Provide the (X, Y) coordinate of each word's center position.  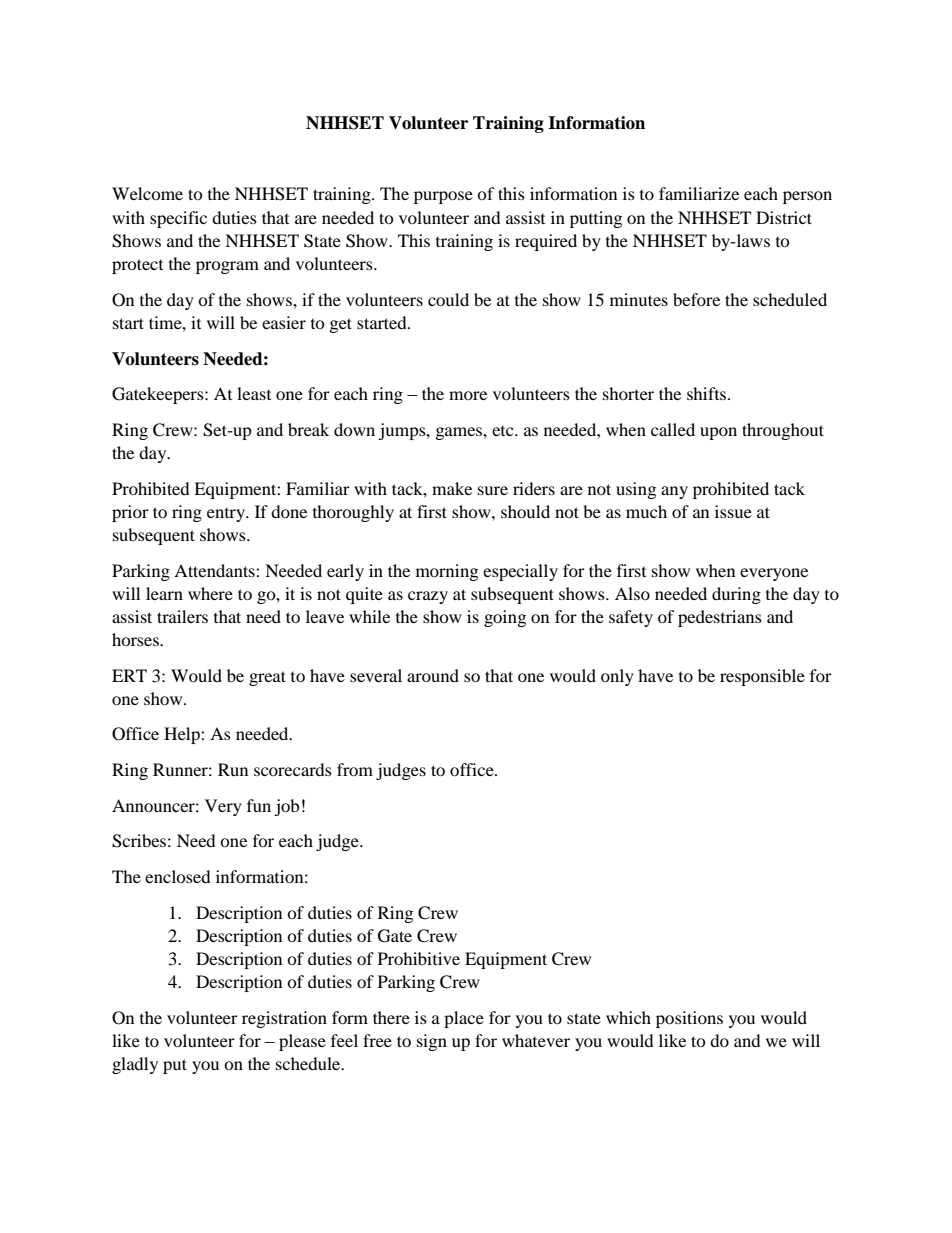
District (784, 217)
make (452, 488)
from (355, 769)
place (464, 1019)
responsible (762, 677)
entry (227, 515)
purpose (443, 197)
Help (183, 735)
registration (284, 1019)
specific (178, 219)
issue (733, 511)
